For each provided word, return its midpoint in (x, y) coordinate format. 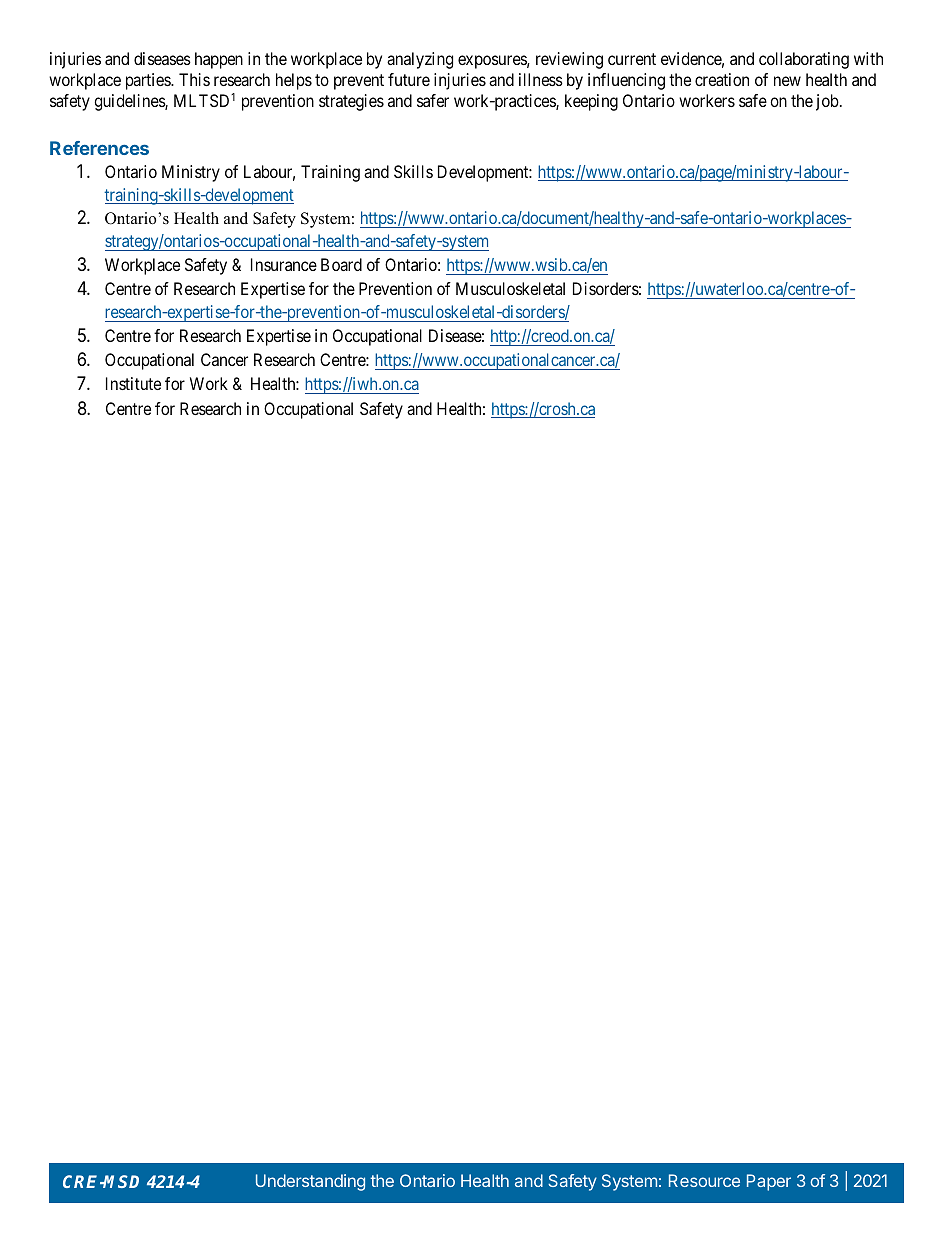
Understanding (310, 1182)
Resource (704, 1180)
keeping (591, 102)
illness (541, 79)
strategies (351, 102)
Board (341, 264)
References (99, 148)
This (194, 79)
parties (149, 81)
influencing (626, 81)
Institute (133, 383)
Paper (769, 1182)
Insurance (284, 264)
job (827, 102)
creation (722, 79)
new (787, 81)
